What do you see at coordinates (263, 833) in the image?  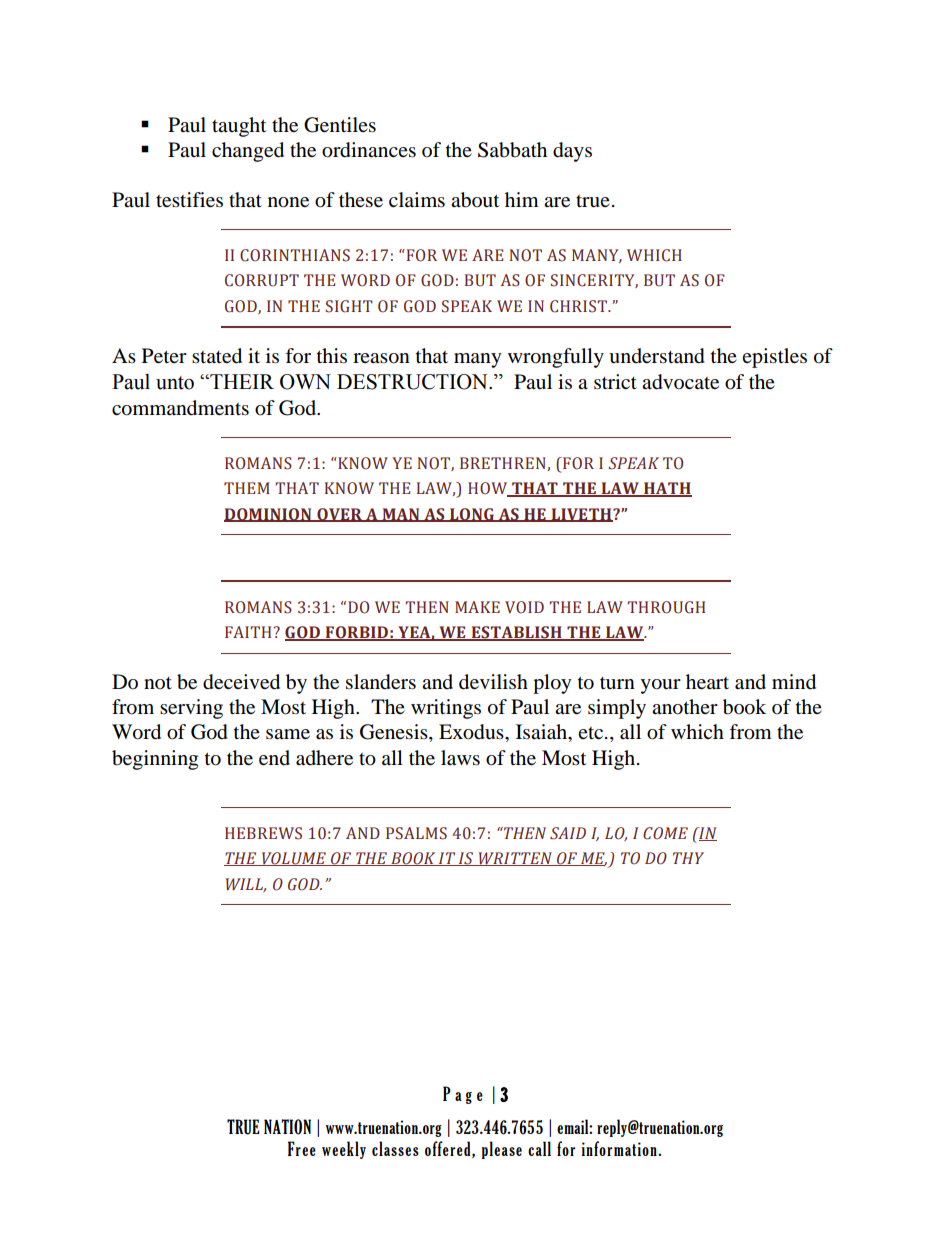 I see `HEBREWS` at bounding box center [263, 833].
